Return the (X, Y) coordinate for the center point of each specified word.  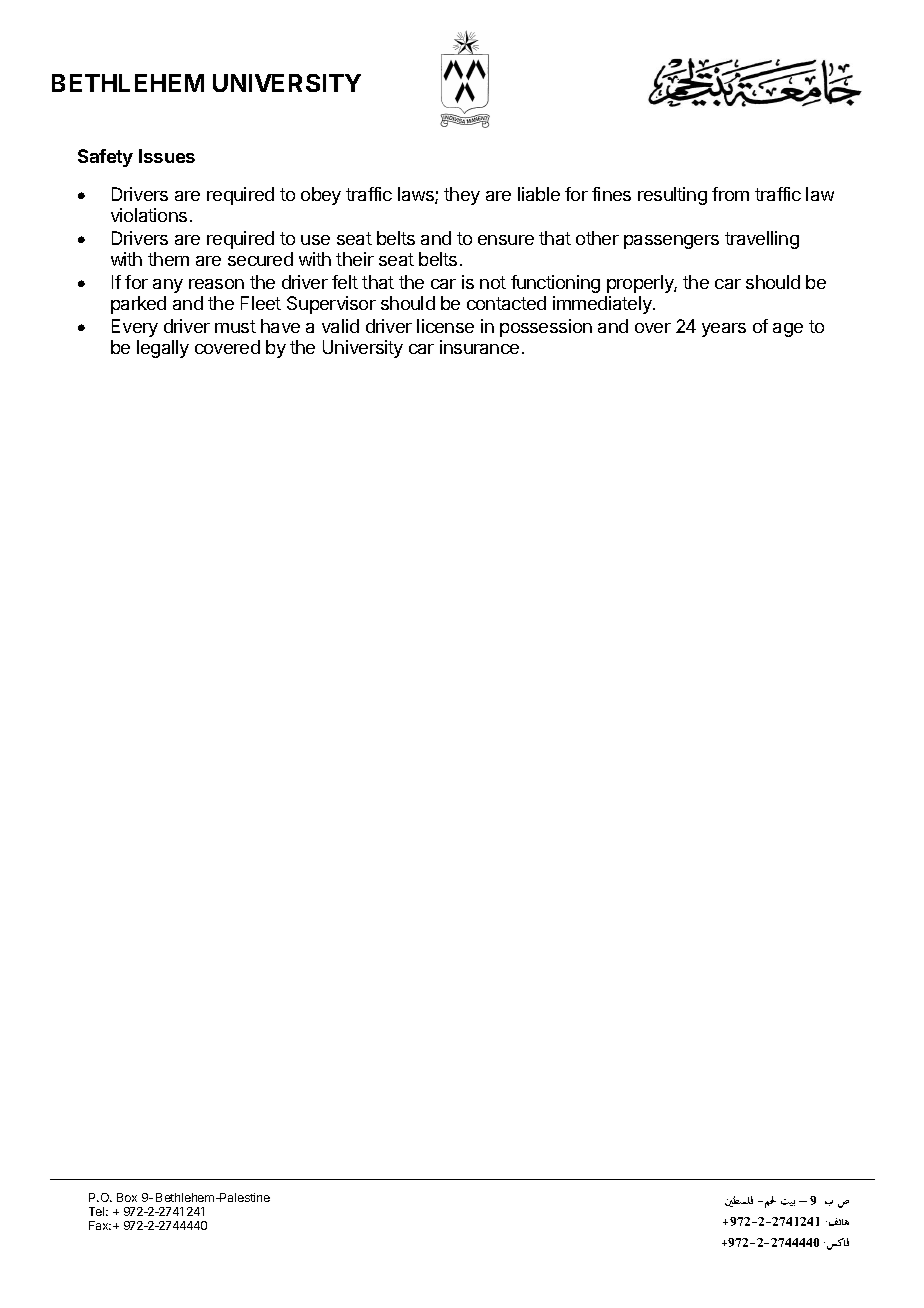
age (788, 330)
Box (127, 1197)
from (730, 194)
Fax (100, 1225)
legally (163, 349)
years (724, 330)
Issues (167, 156)
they (462, 196)
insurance (479, 347)
